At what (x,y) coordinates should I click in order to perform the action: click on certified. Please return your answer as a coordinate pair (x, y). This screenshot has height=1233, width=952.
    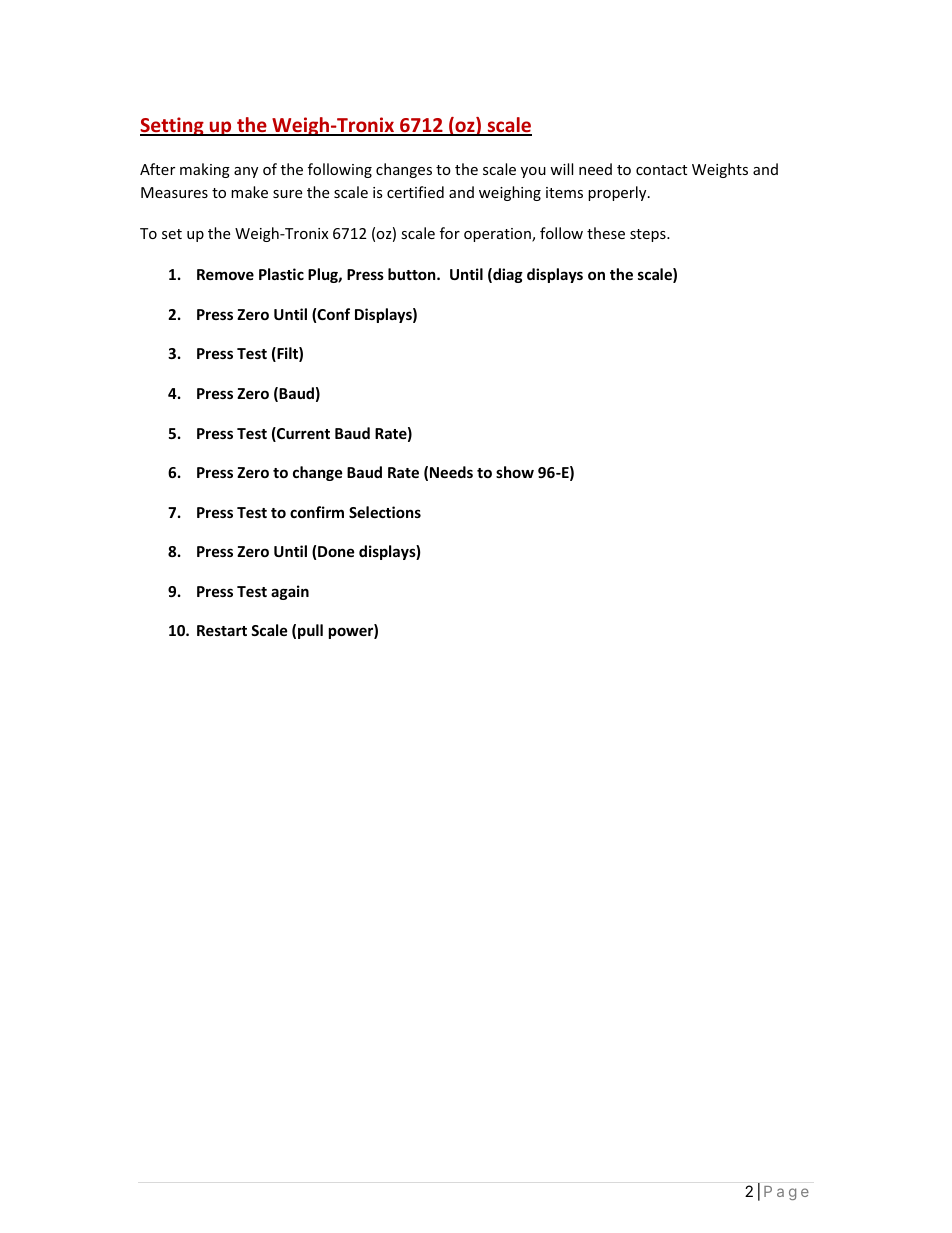
    Looking at the image, I should click on (415, 192).
